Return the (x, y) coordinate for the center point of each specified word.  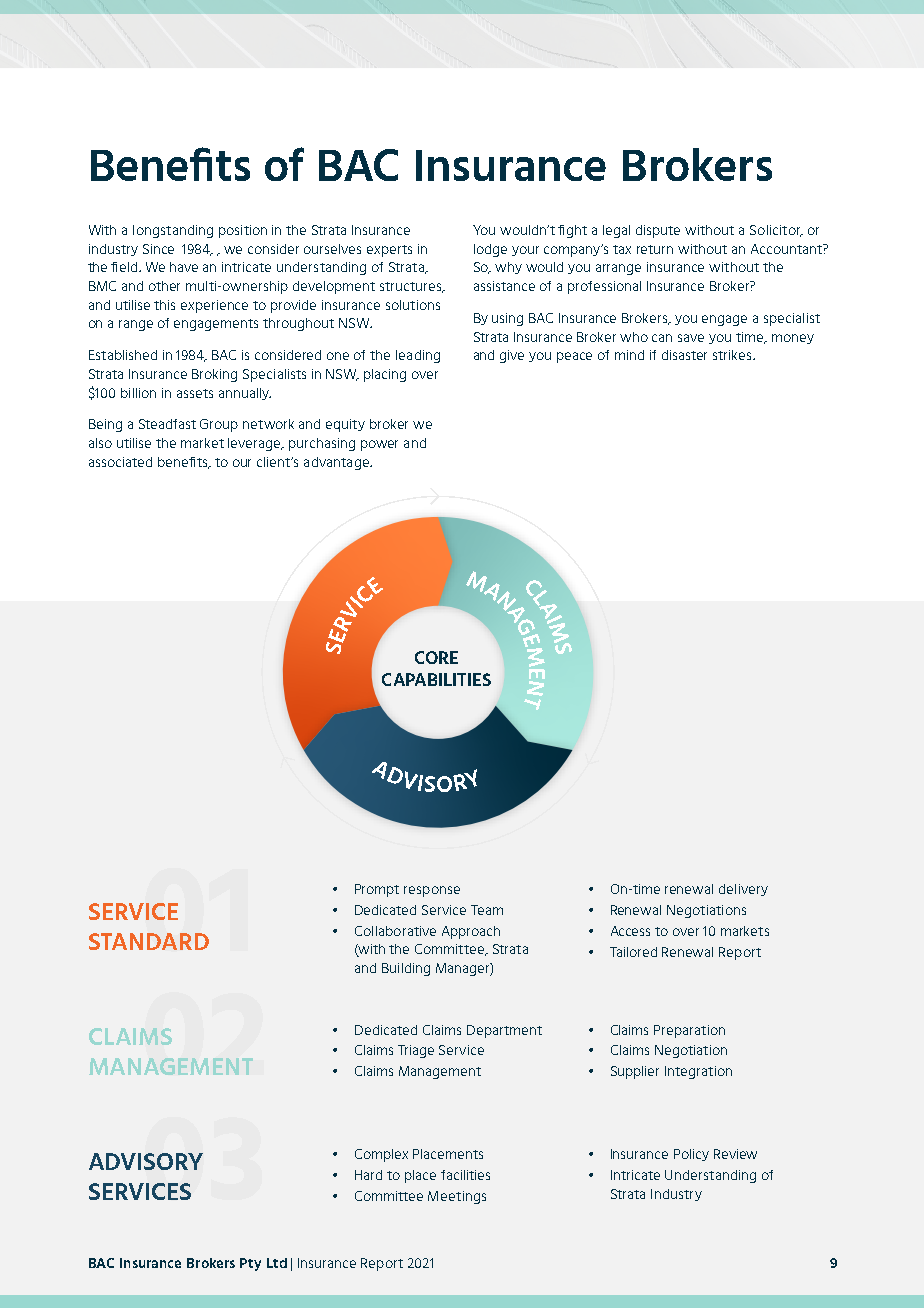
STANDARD (149, 941)
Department (504, 1031)
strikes (733, 355)
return (655, 249)
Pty (250, 1264)
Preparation (689, 1031)
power (379, 445)
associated (120, 462)
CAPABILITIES (436, 679)
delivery (743, 890)
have (184, 267)
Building (406, 969)
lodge (490, 250)
